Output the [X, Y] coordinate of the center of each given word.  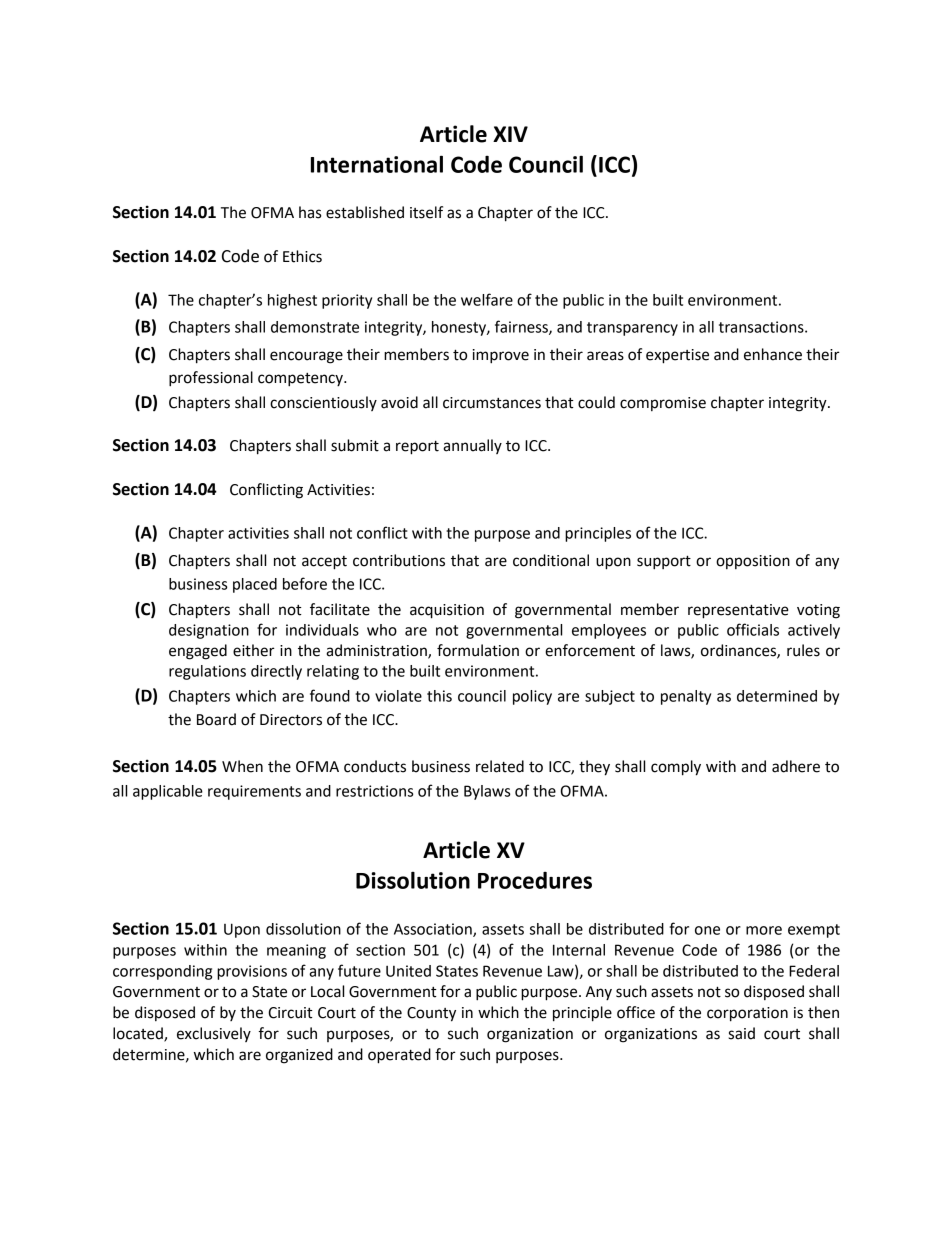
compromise [663, 404]
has [310, 212]
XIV [510, 134]
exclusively [214, 1034]
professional [211, 379]
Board [216, 719]
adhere [796, 766]
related [500, 766]
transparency [632, 329]
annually [472, 446]
